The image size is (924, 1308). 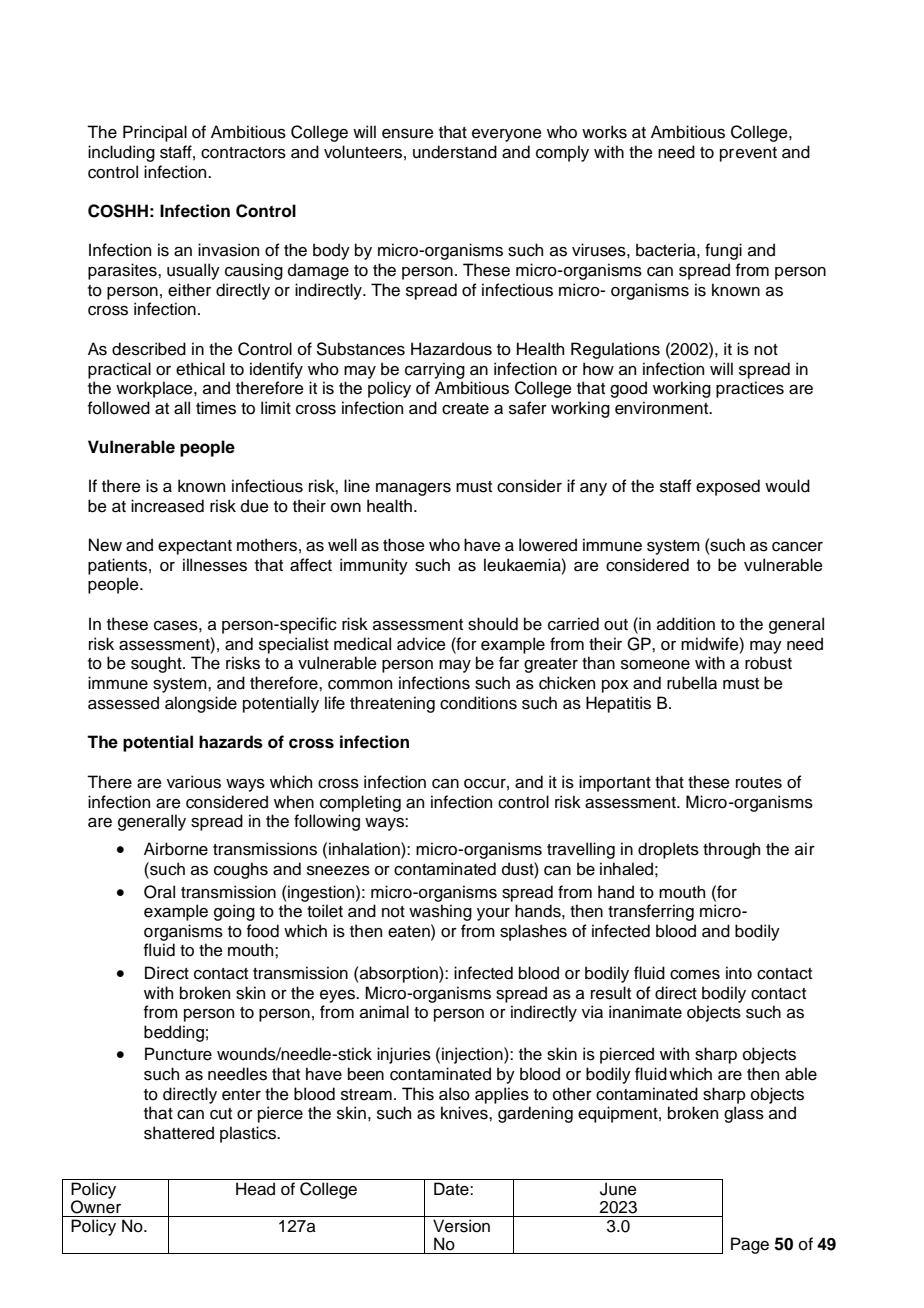 What do you see at coordinates (155, 133) in the screenshot?
I see `Principal` at bounding box center [155, 133].
